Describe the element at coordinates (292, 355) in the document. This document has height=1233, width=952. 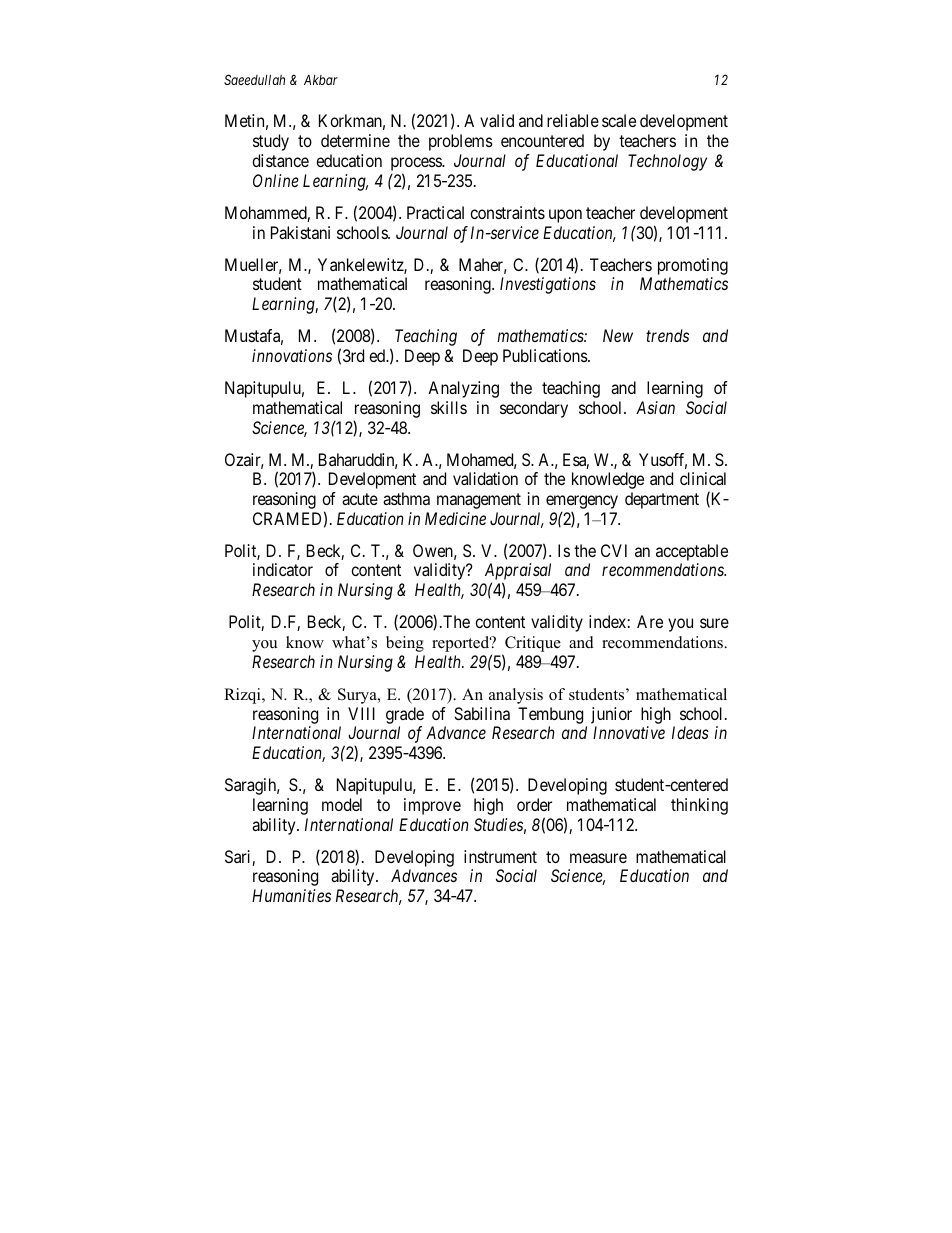
I see `innovations` at that location.
